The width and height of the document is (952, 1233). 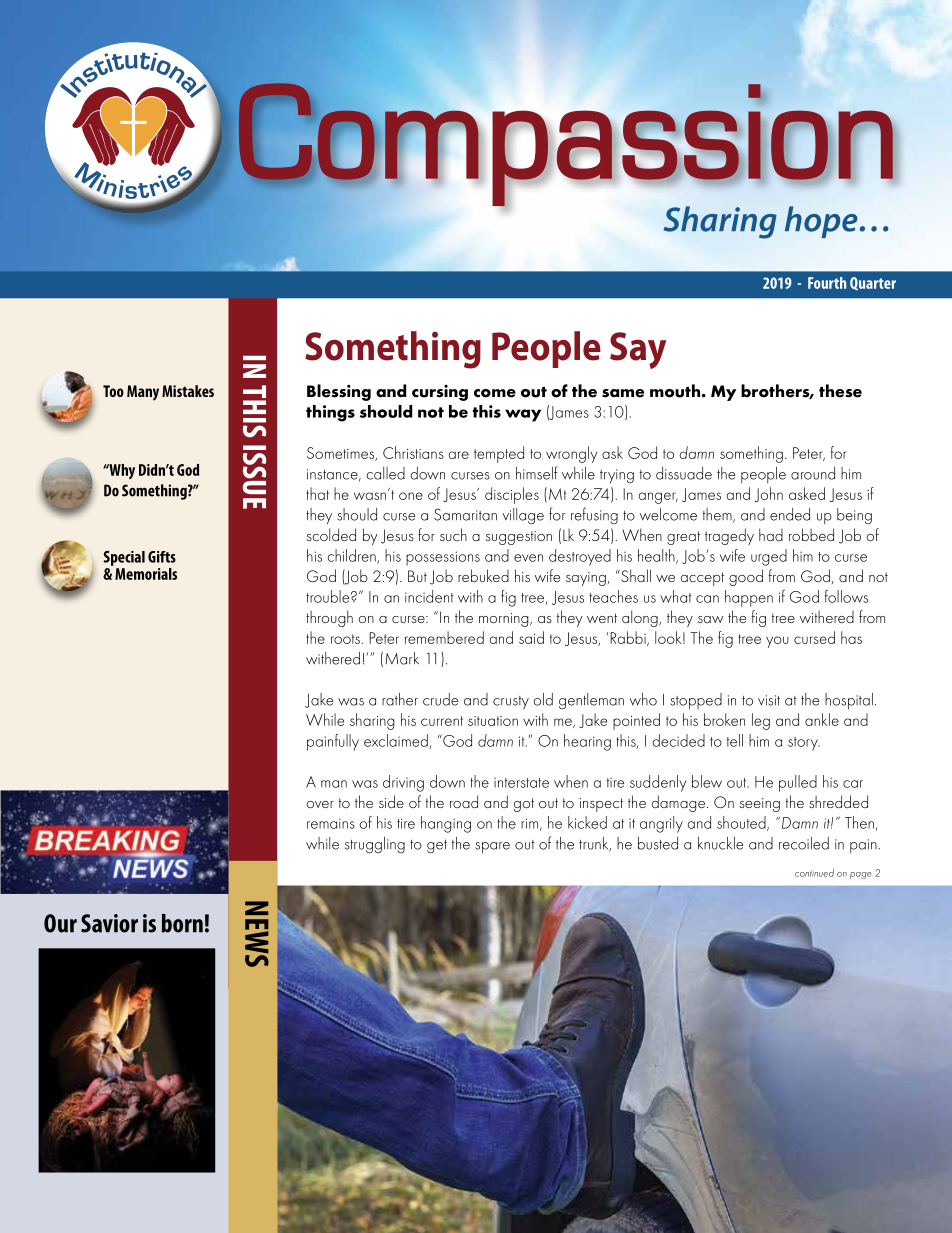 I want to click on cursing, so click(x=440, y=393).
